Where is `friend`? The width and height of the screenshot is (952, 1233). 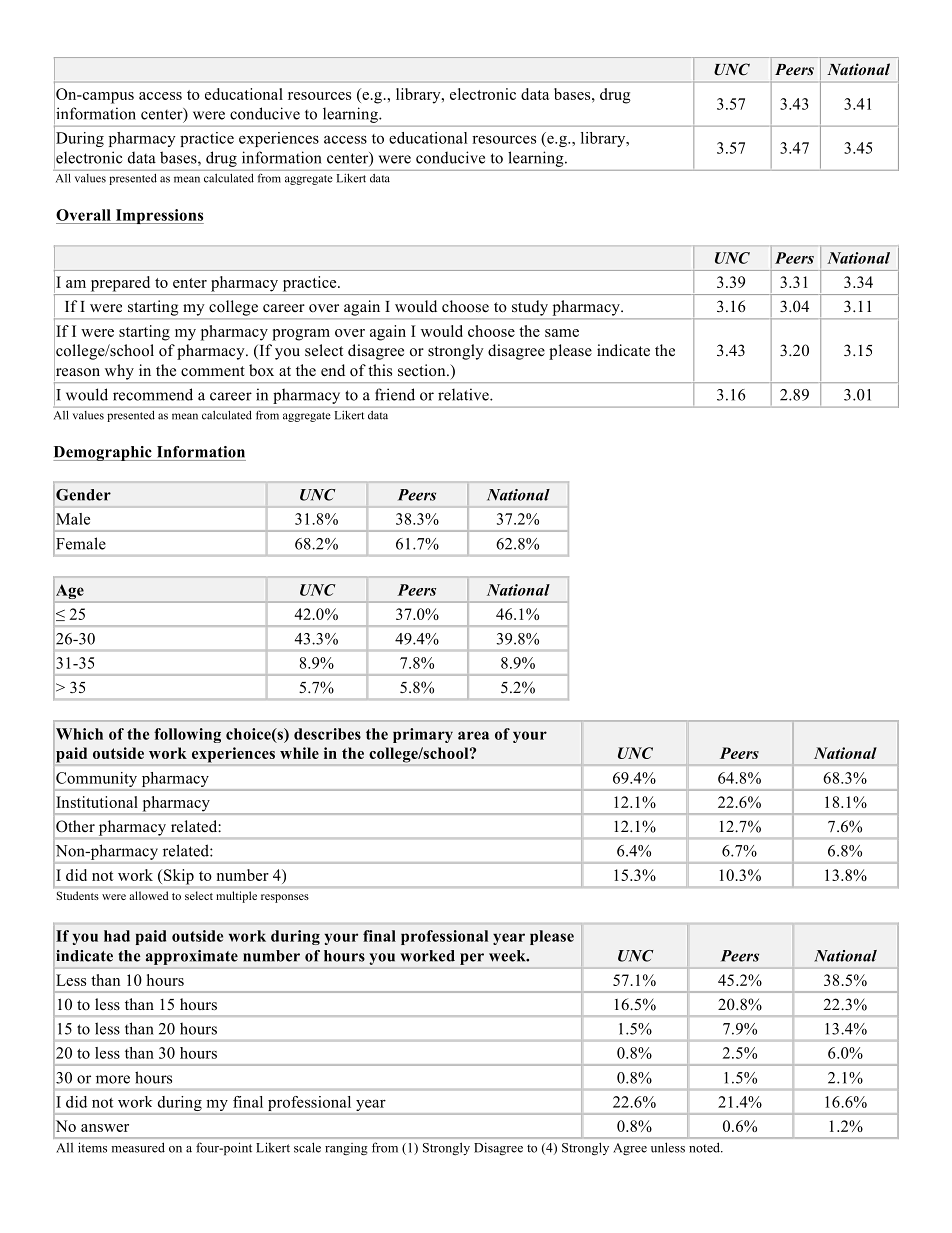 friend is located at coordinates (395, 394).
